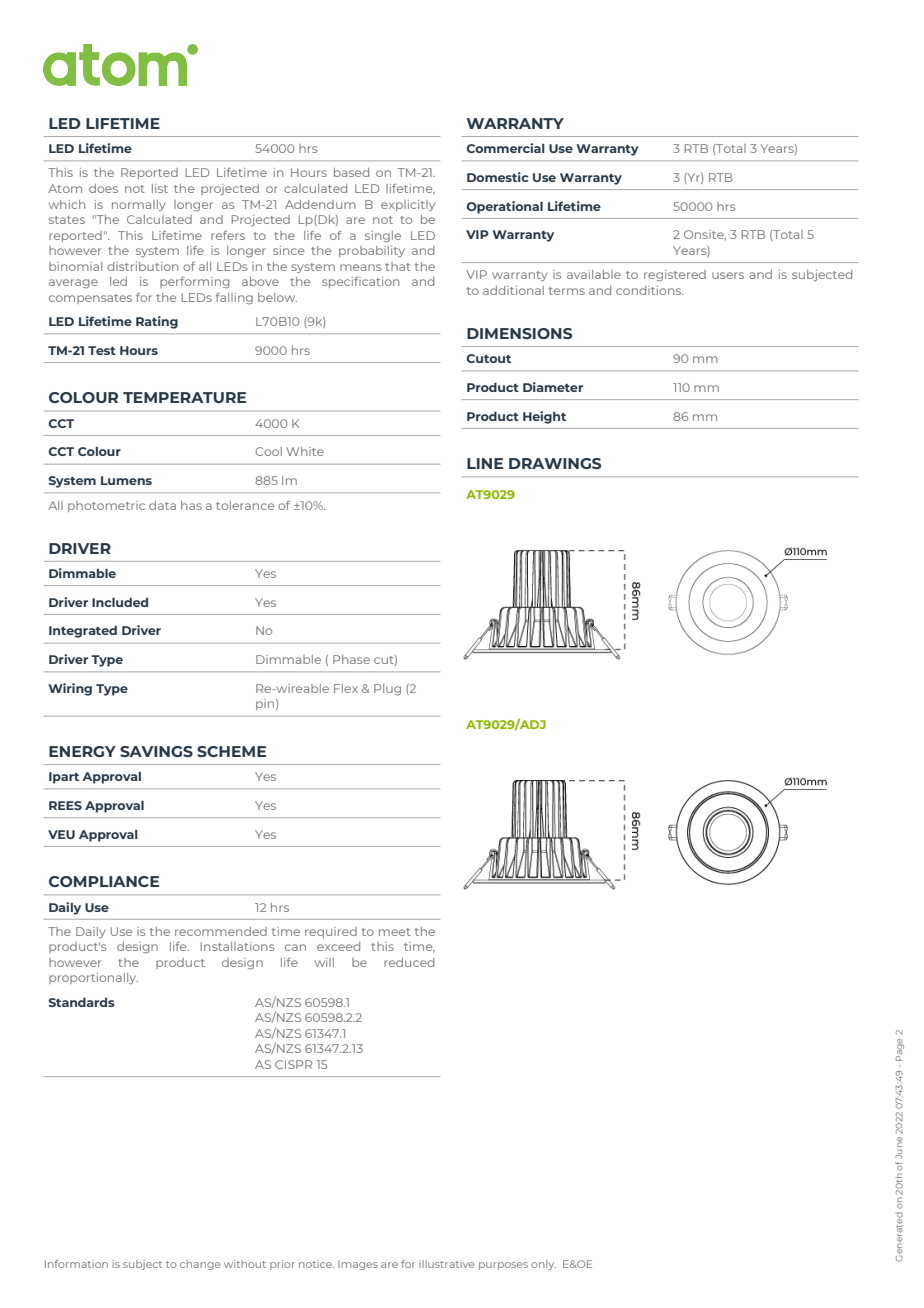  I want to click on Plug, so click(387, 689).
